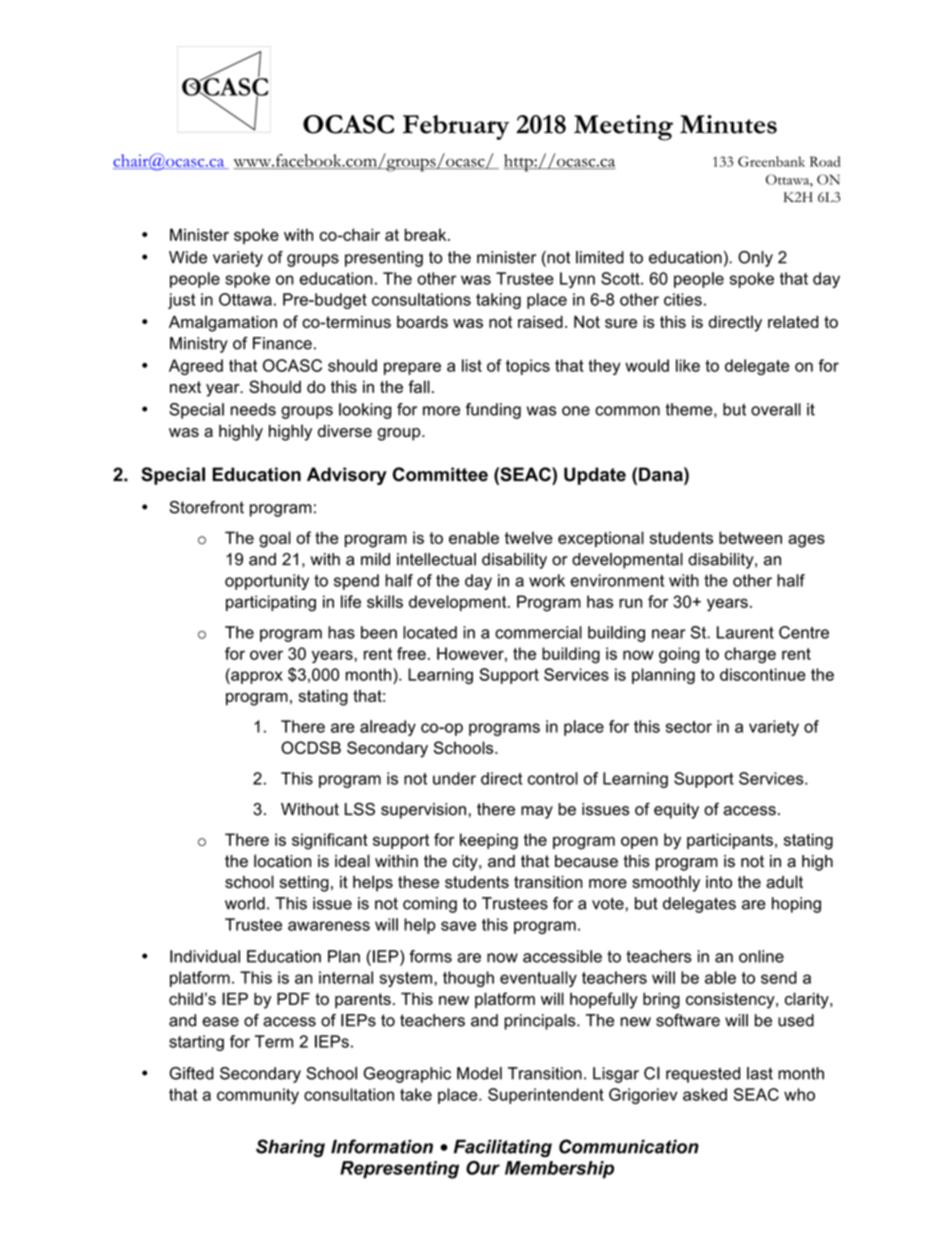 The height and width of the screenshot is (1233, 952). I want to click on save, so click(458, 926).
